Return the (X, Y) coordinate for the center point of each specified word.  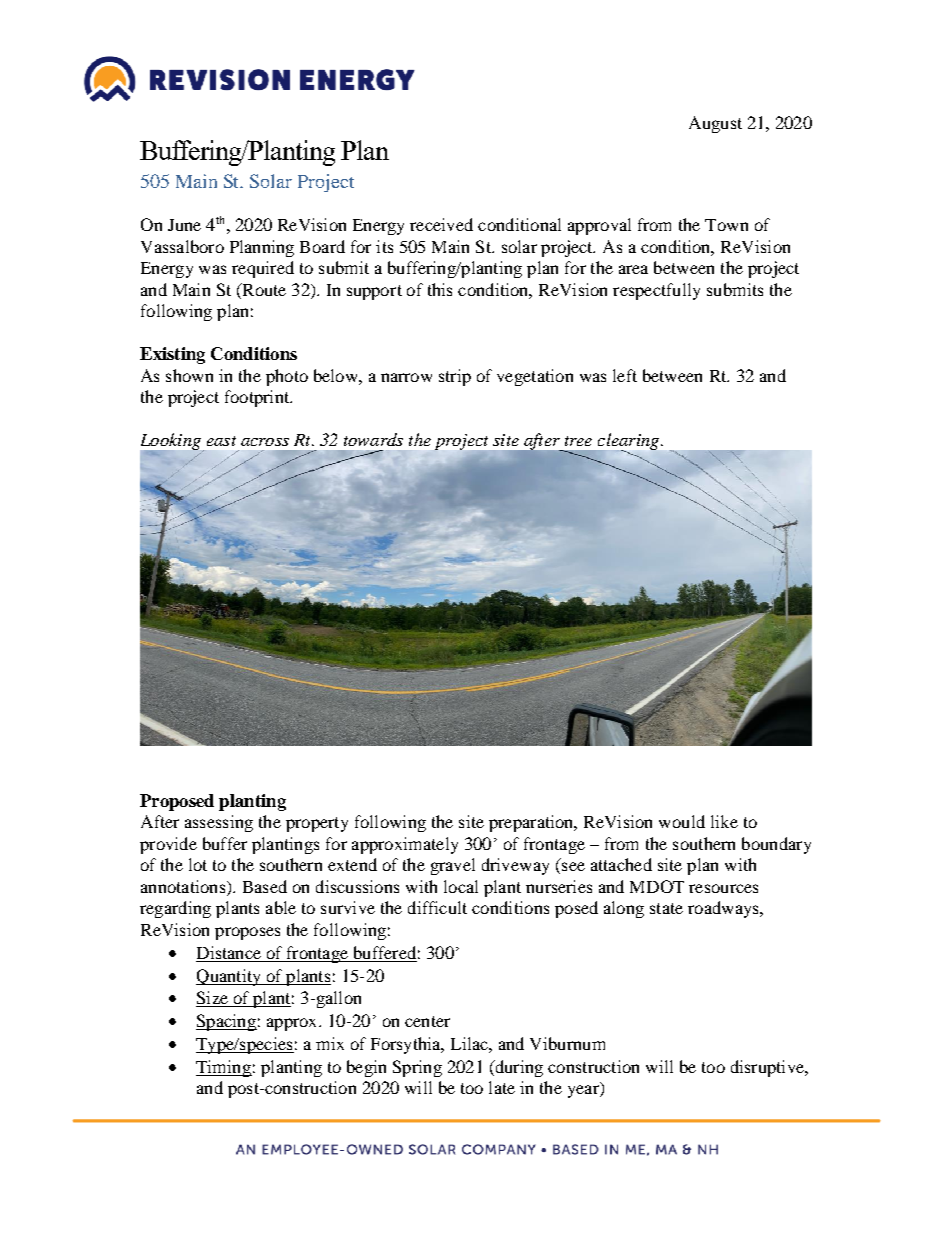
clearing (629, 442)
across (265, 442)
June (184, 225)
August (715, 124)
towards (373, 439)
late (502, 1087)
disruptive (768, 1068)
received (441, 224)
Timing (224, 1068)
